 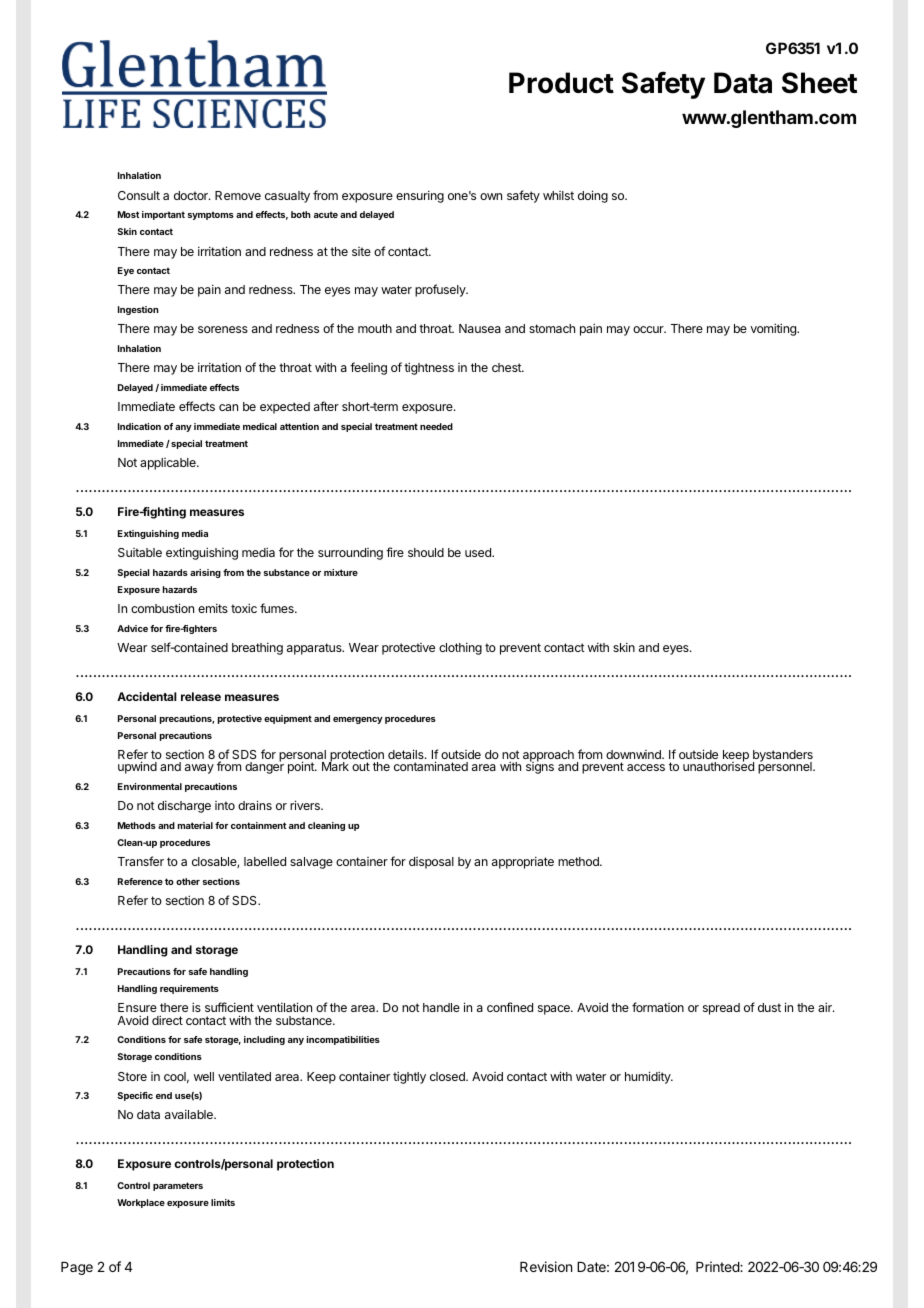 What do you see at coordinates (546, 1266) in the page?
I see `Revision` at bounding box center [546, 1266].
